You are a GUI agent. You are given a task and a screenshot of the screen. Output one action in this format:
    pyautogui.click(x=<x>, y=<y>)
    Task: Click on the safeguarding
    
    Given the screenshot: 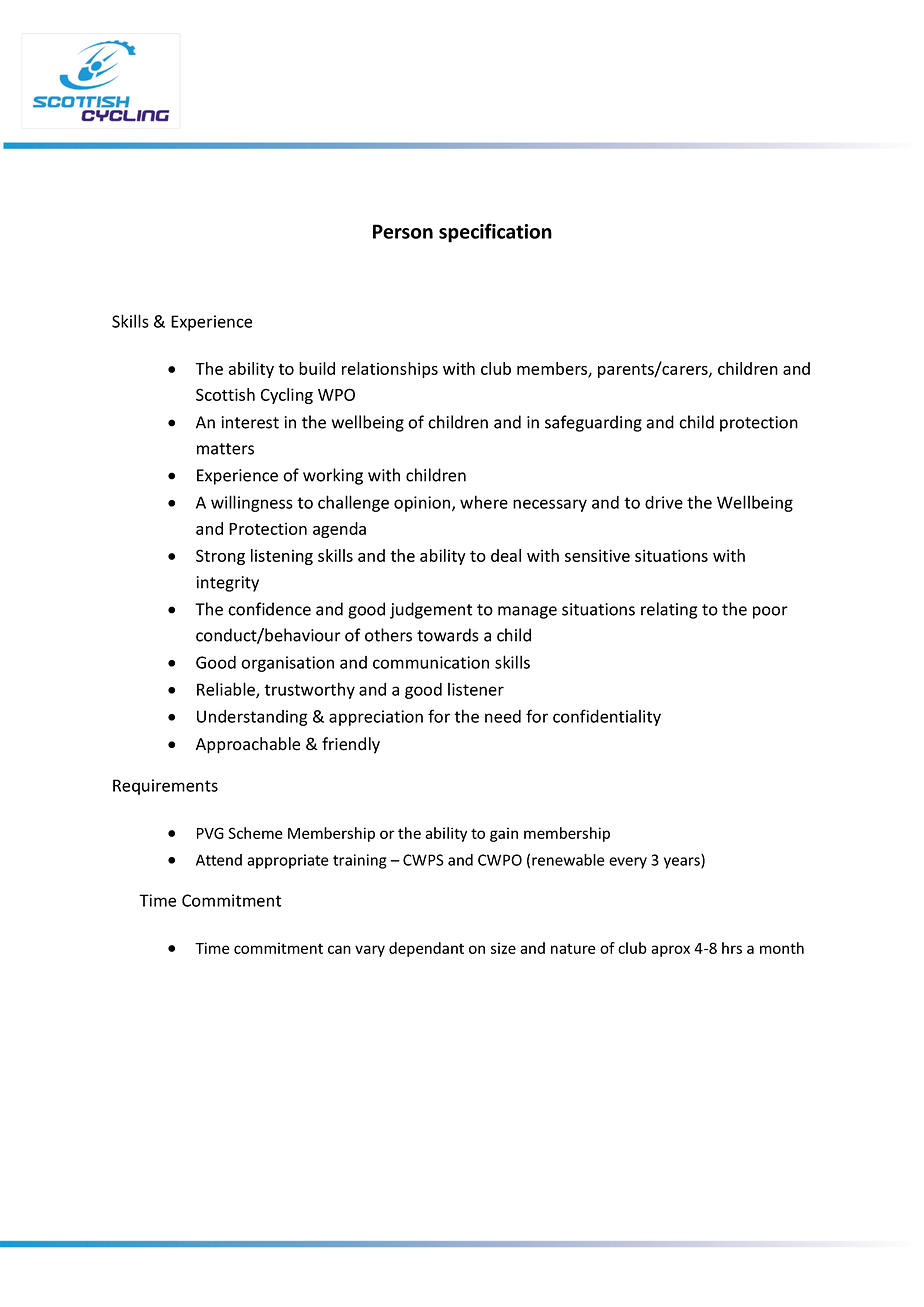 What is the action you would take?
    pyautogui.click(x=593, y=423)
